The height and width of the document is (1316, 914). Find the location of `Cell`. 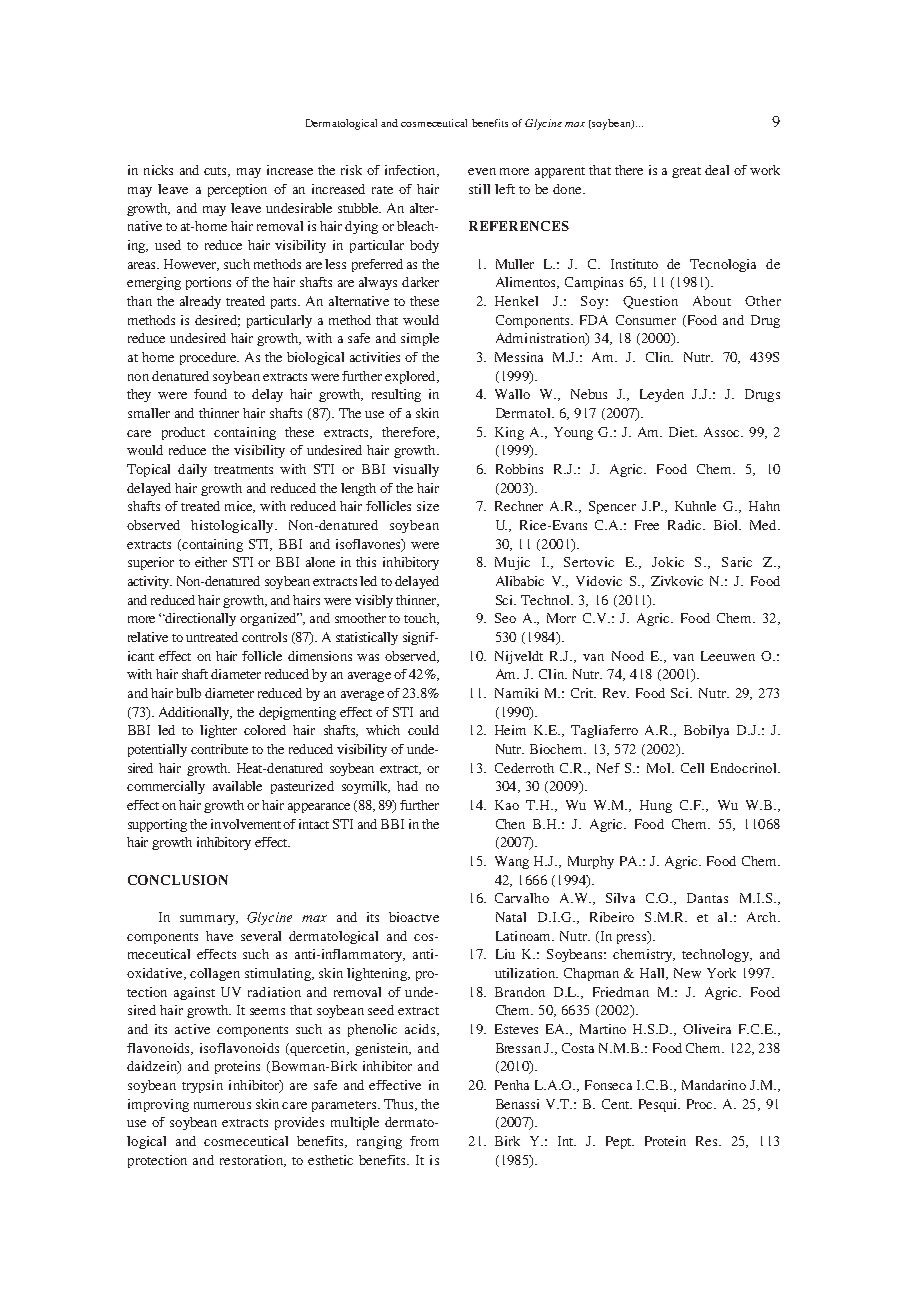

Cell is located at coordinates (692, 768).
